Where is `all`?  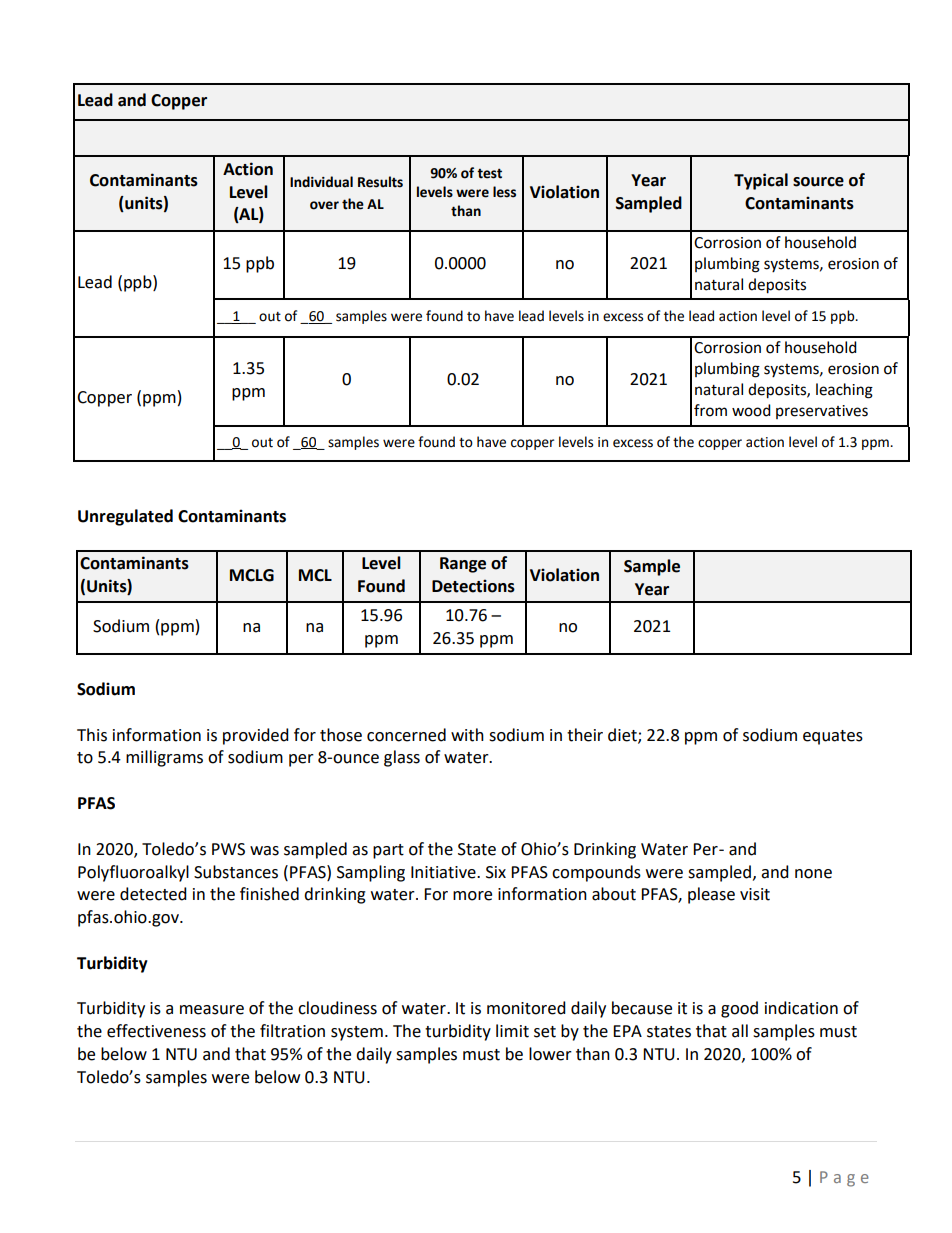 all is located at coordinates (740, 1031).
